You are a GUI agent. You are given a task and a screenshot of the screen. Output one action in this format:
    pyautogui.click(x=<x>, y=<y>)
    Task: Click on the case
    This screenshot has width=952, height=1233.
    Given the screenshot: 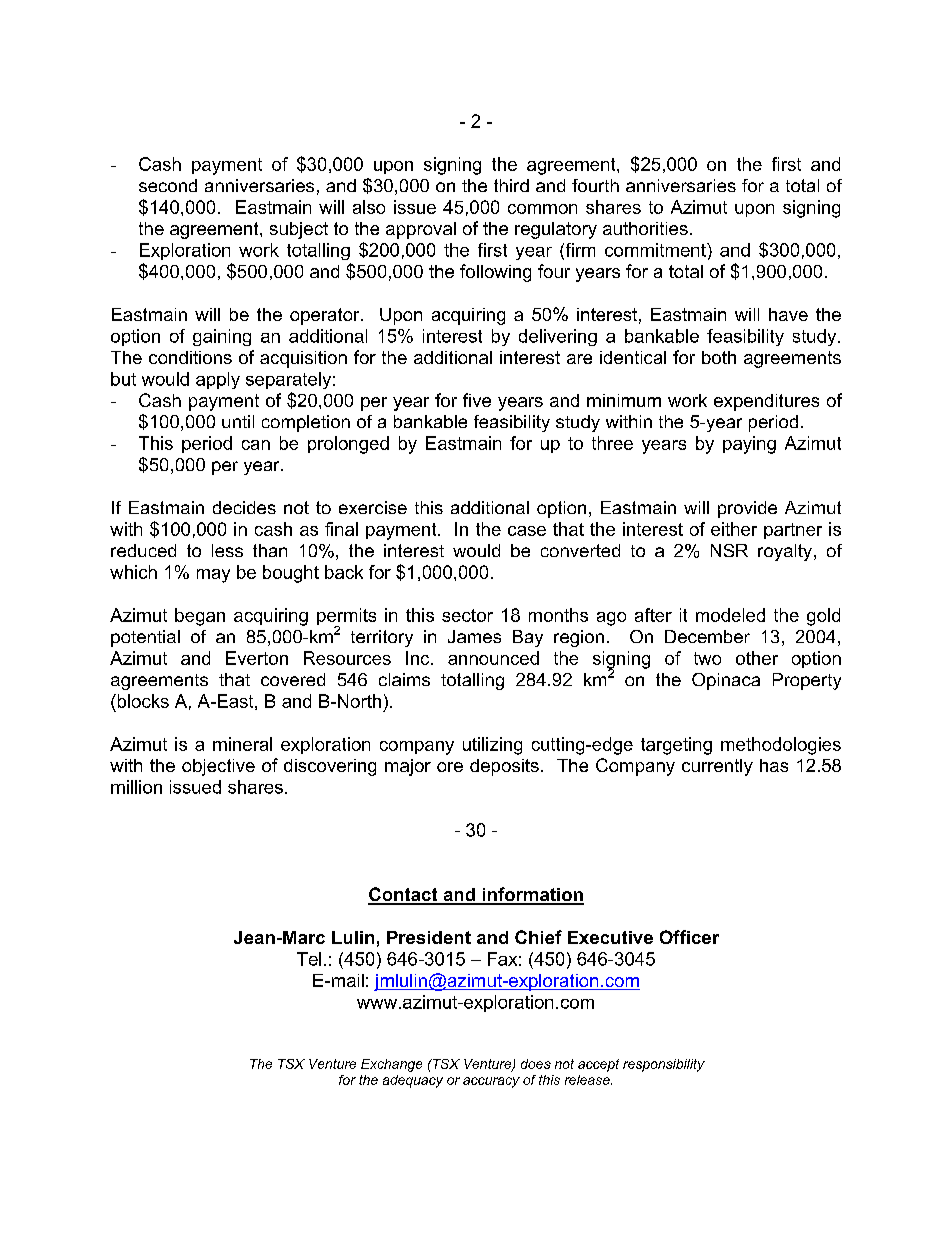 What is the action you would take?
    pyautogui.click(x=527, y=531)
